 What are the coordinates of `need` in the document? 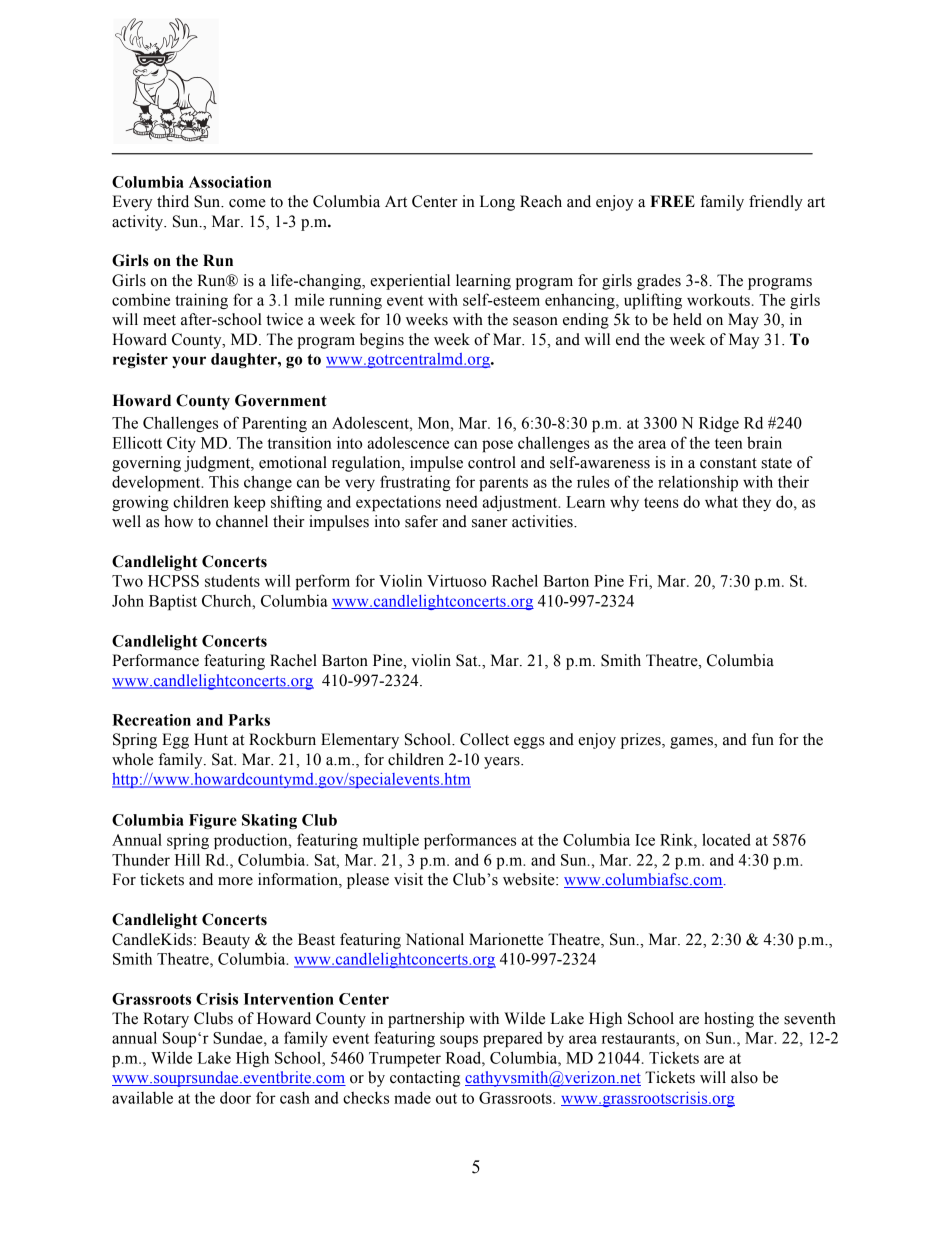 It's located at (461, 502).
